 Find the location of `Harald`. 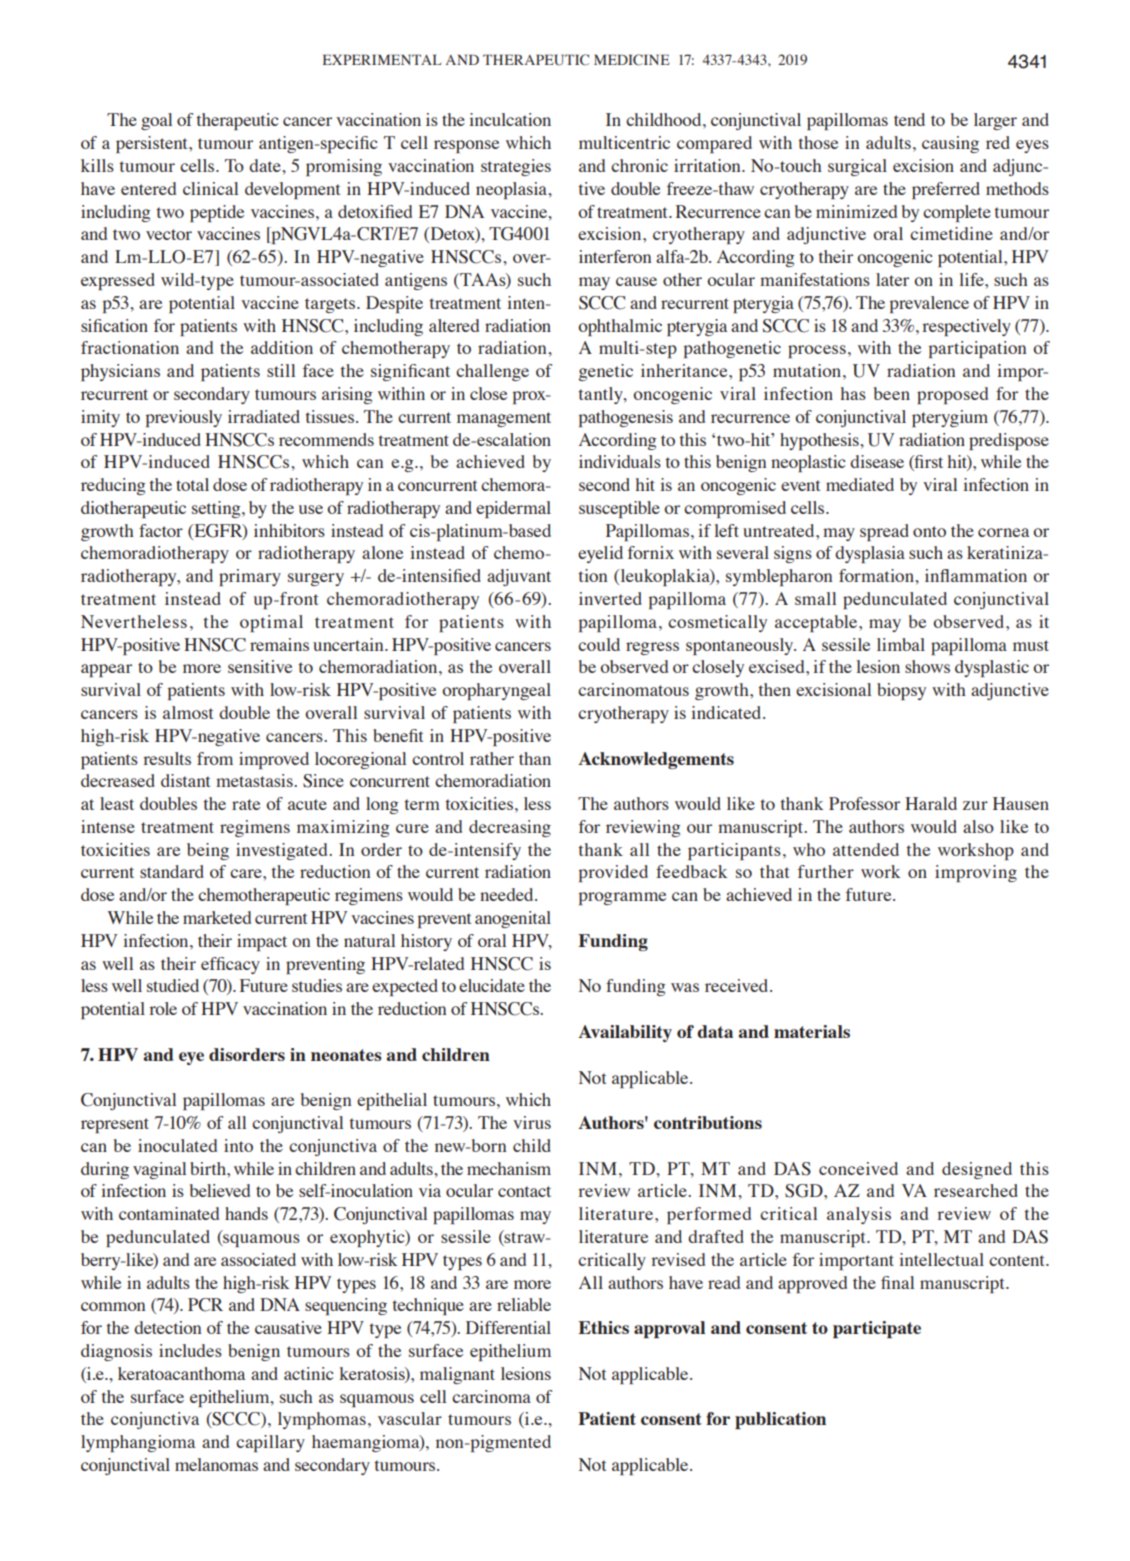

Harald is located at coordinates (931, 803).
